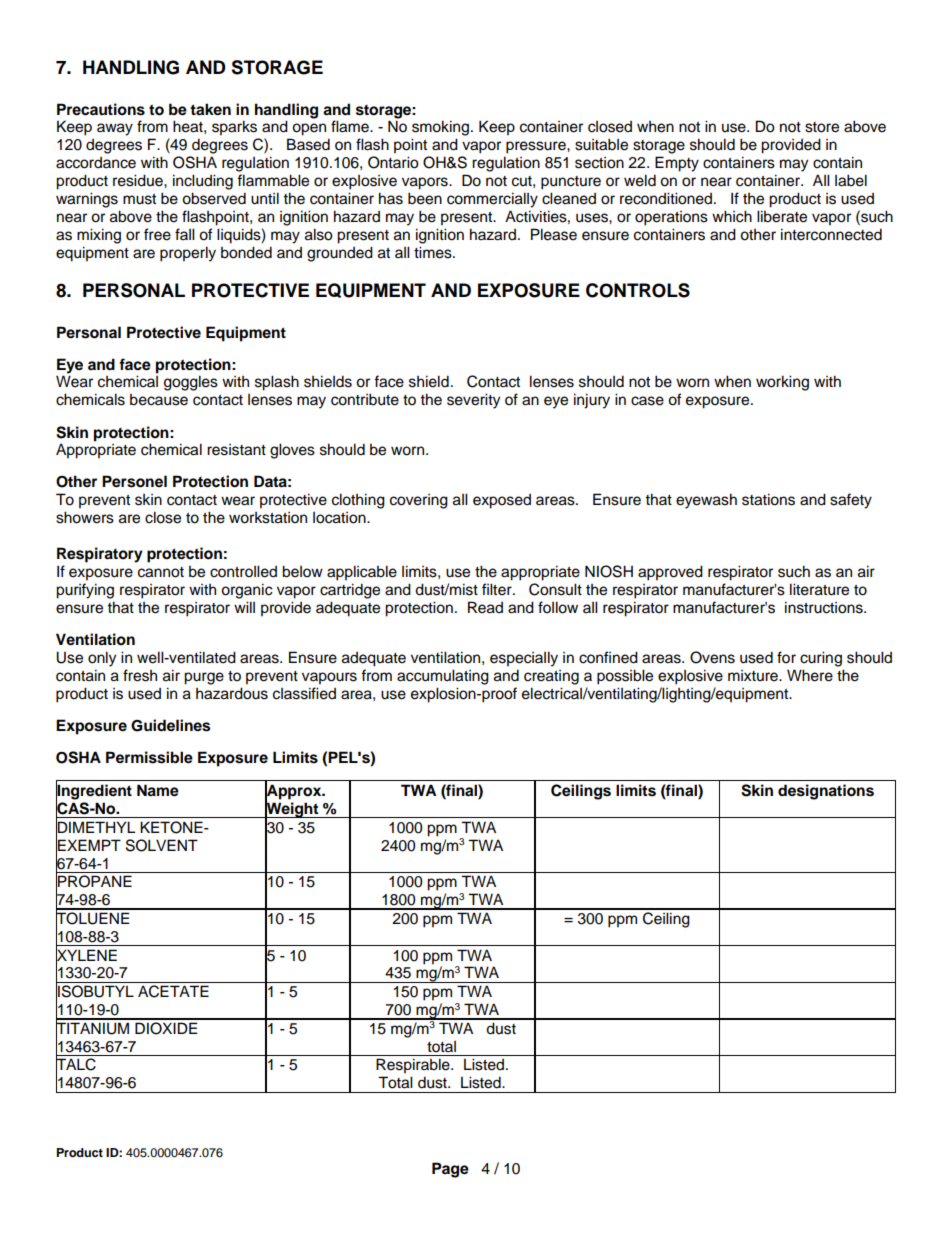 The width and height of the screenshot is (952, 1233). Describe the element at coordinates (826, 792) in the screenshot. I see `designations` at that location.
